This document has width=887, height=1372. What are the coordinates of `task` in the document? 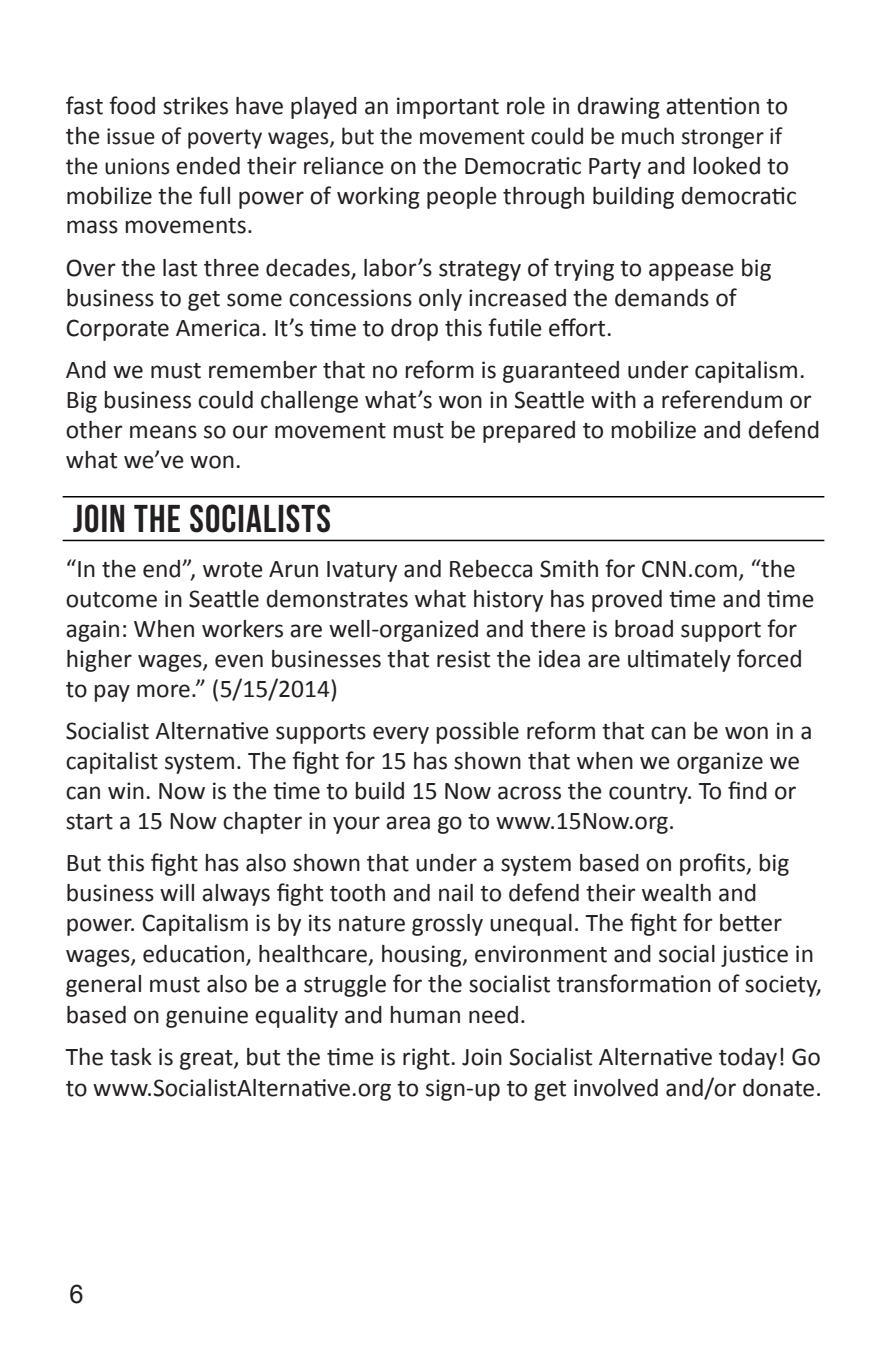 It's located at (131, 1057).
